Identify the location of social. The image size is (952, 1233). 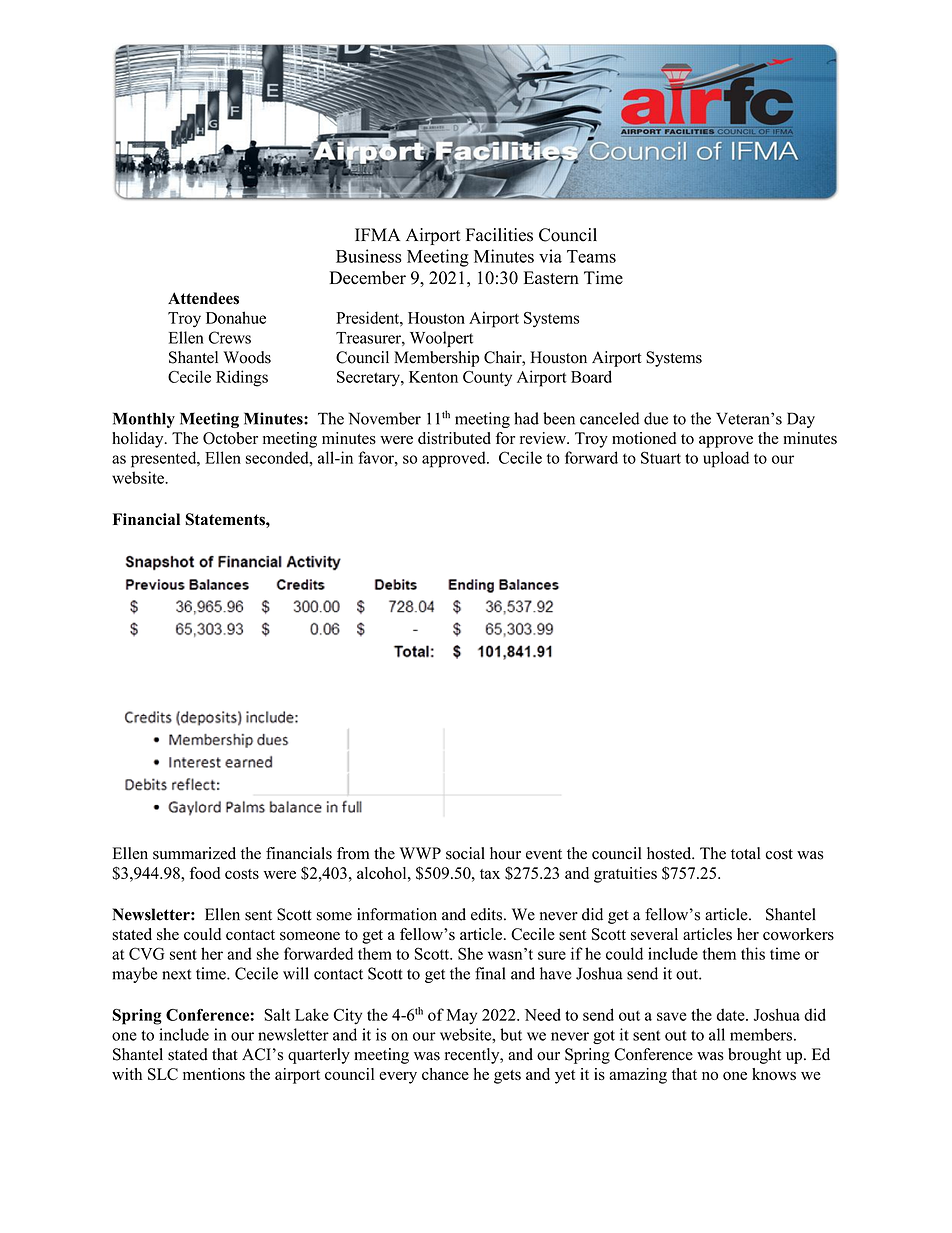
(465, 853).
